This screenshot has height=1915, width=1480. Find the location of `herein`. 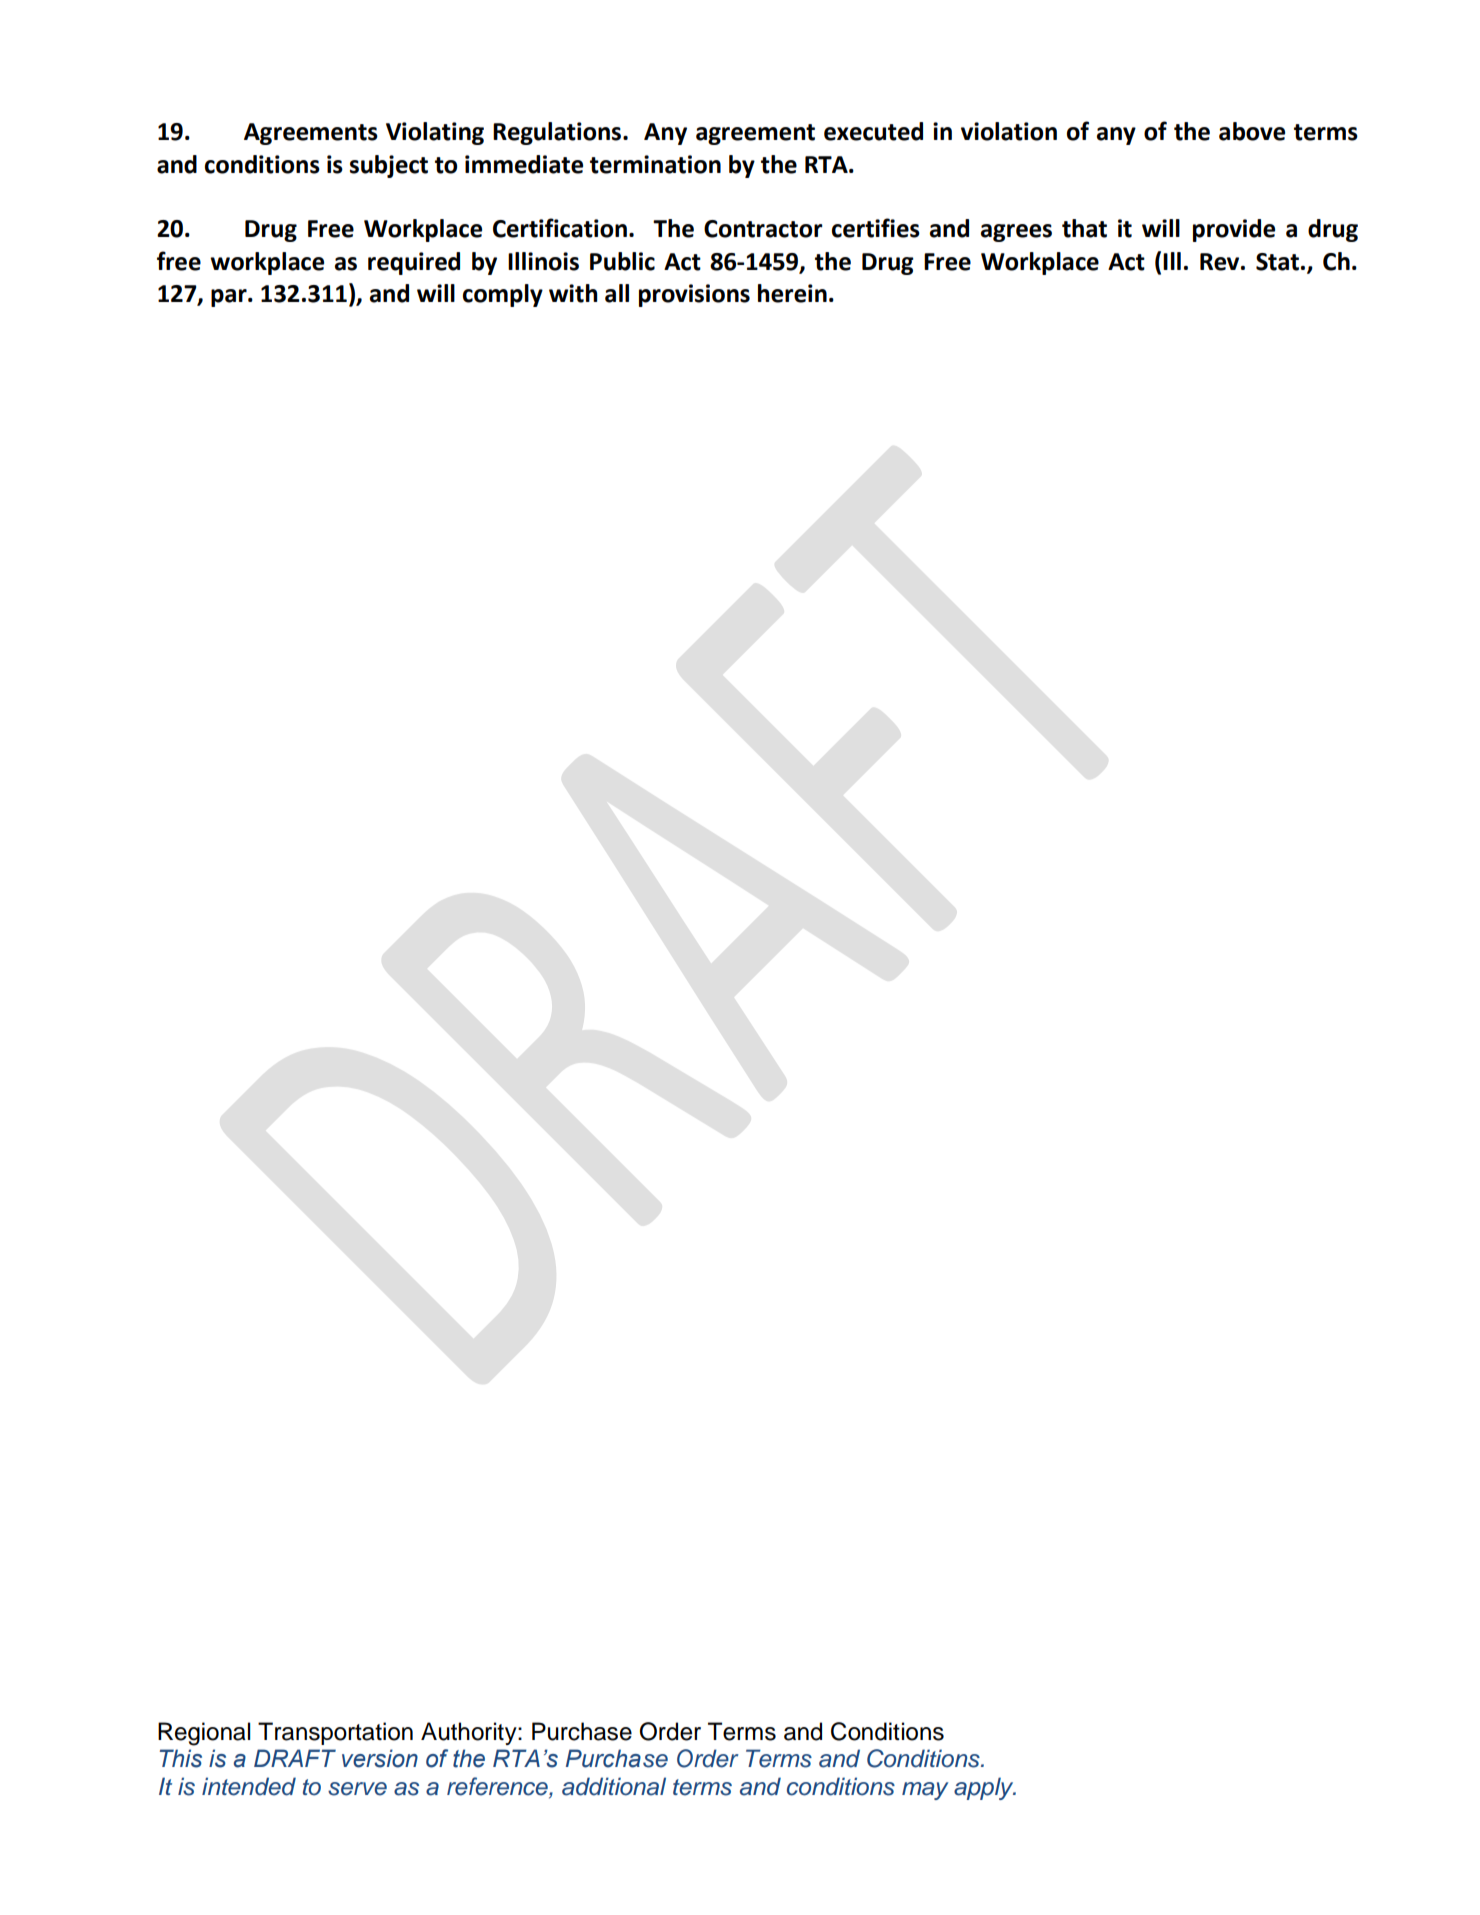

herein is located at coordinates (792, 293).
